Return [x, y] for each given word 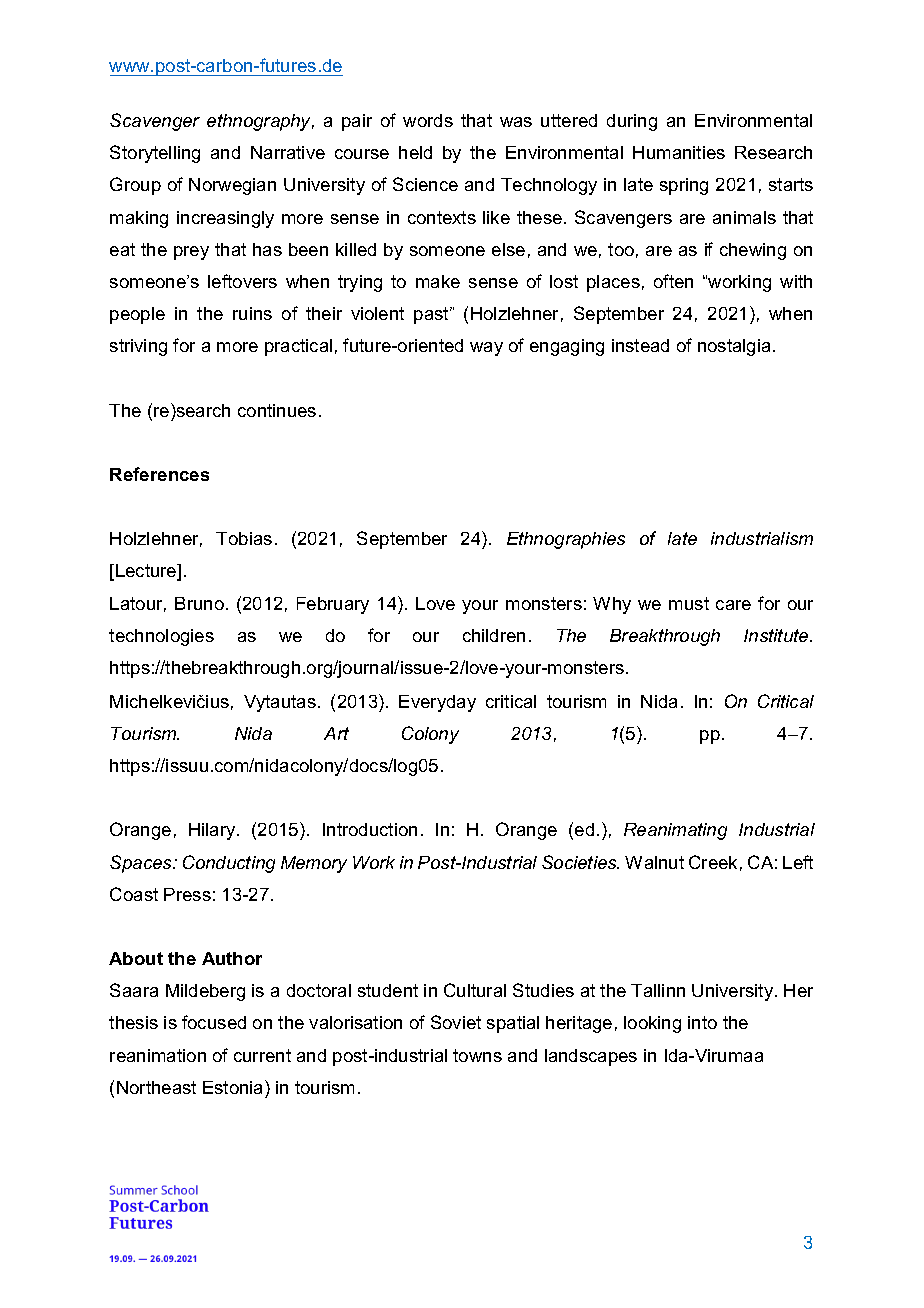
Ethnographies [566, 540]
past [432, 315]
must [689, 603]
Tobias [244, 538]
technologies [161, 637]
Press [187, 894]
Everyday [437, 703]
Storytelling [155, 154]
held [415, 152]
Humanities [679, 152]
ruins [252, 313]
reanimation [158, 1055]
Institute [777, 635]
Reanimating [675, 831]
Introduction [370, 829]
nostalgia [734, 347]
